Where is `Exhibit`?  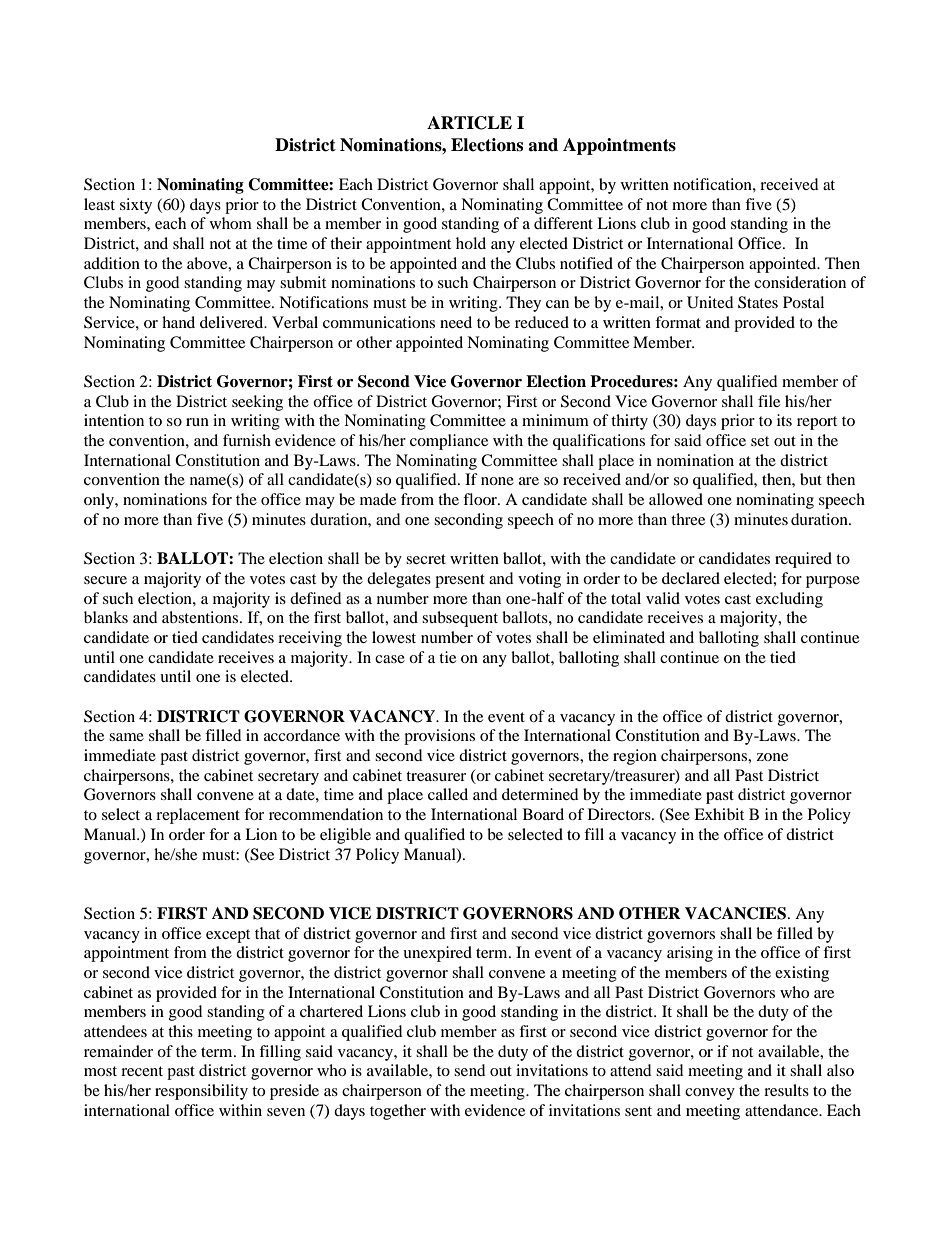 Exhibit is located at coordinates (719, 814).
